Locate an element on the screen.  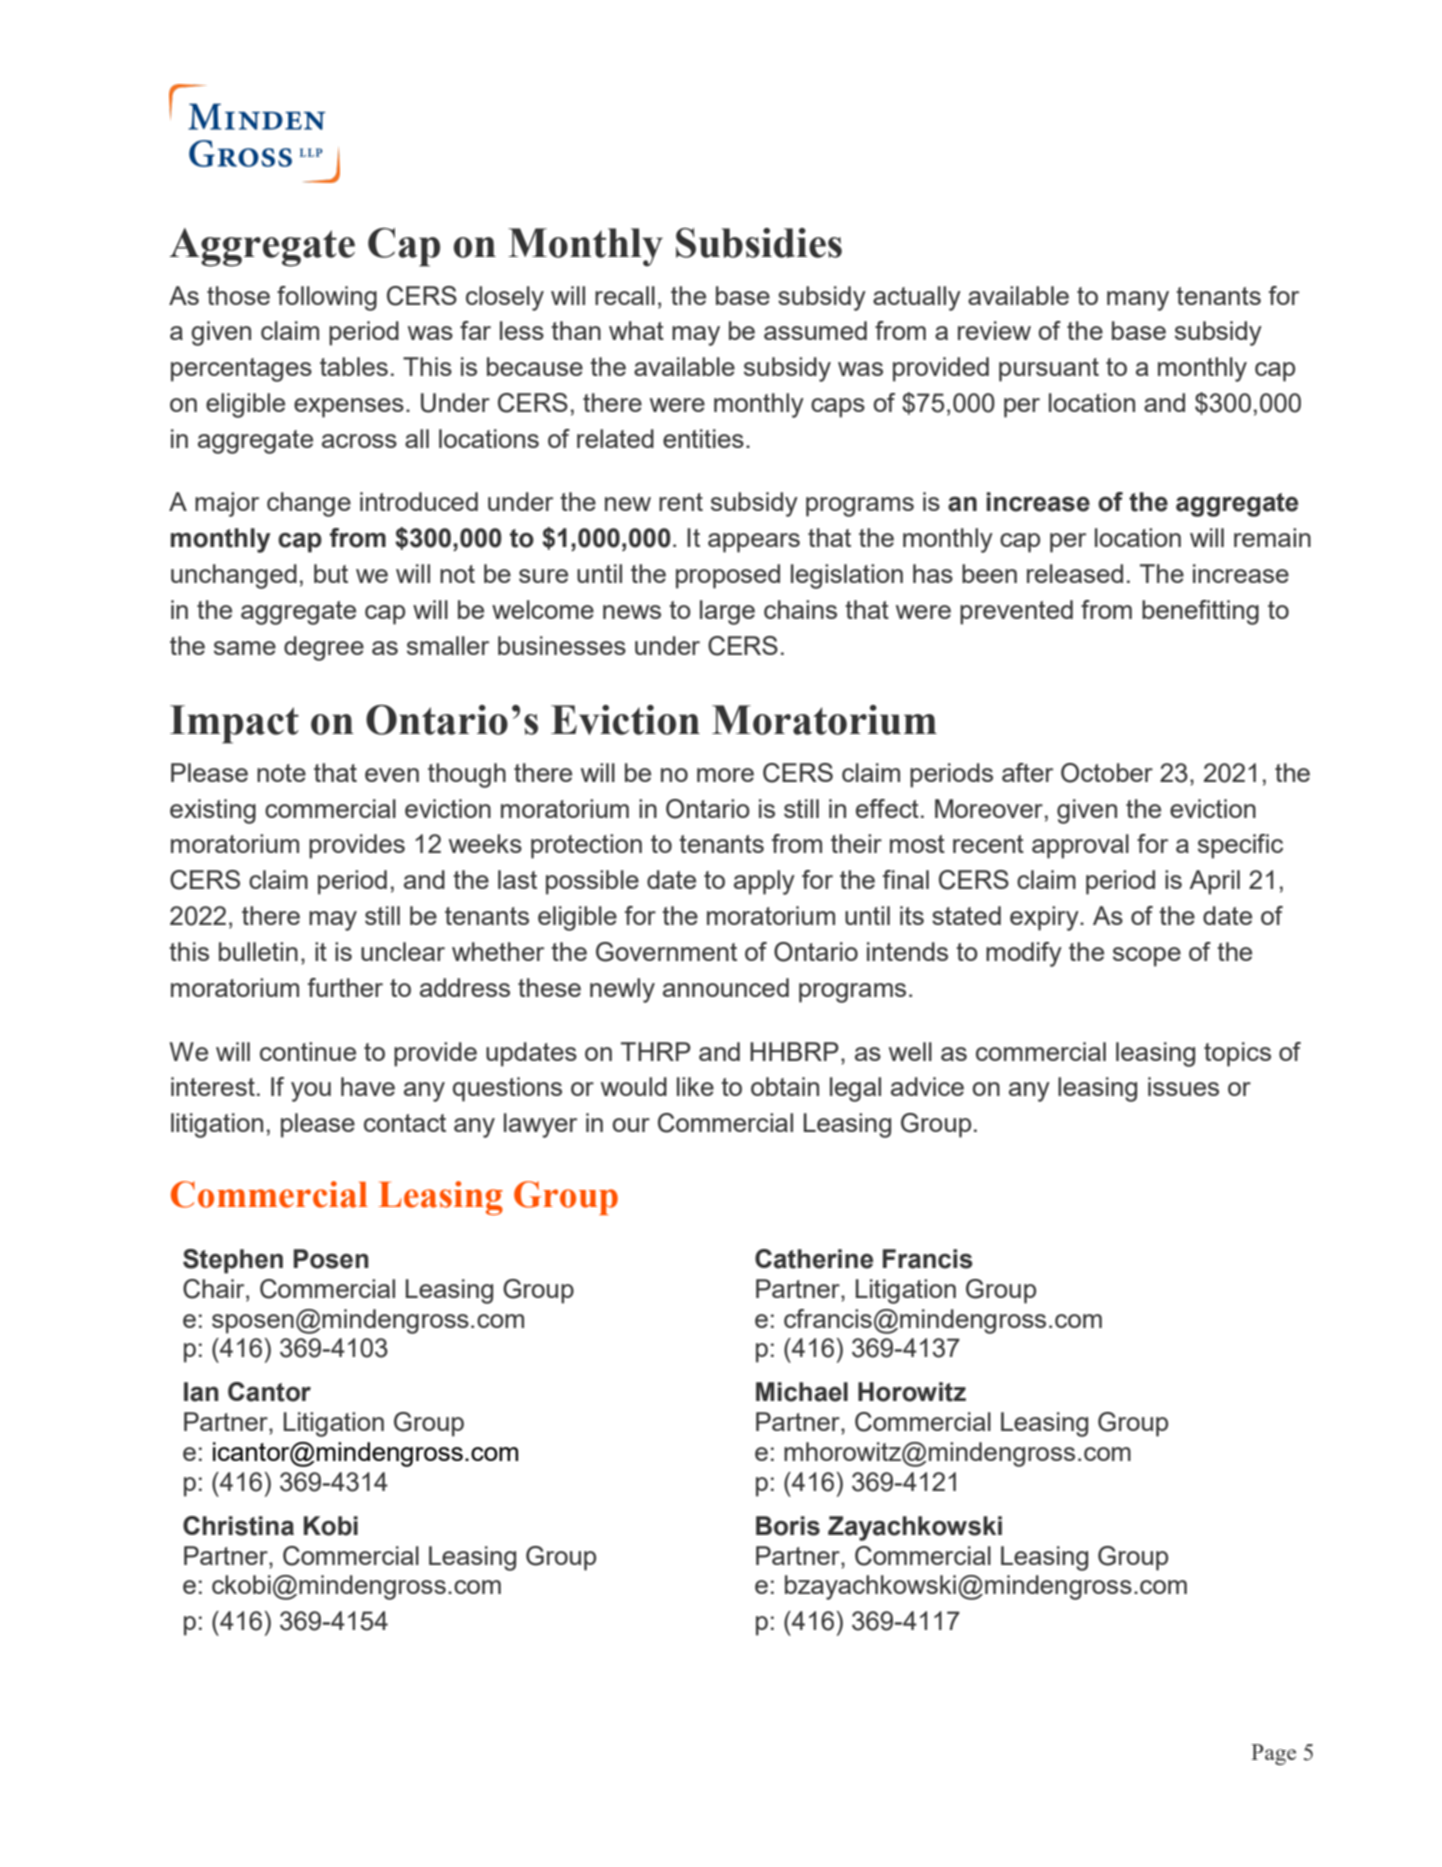
Boris is located at coordinates (788, 1526).
